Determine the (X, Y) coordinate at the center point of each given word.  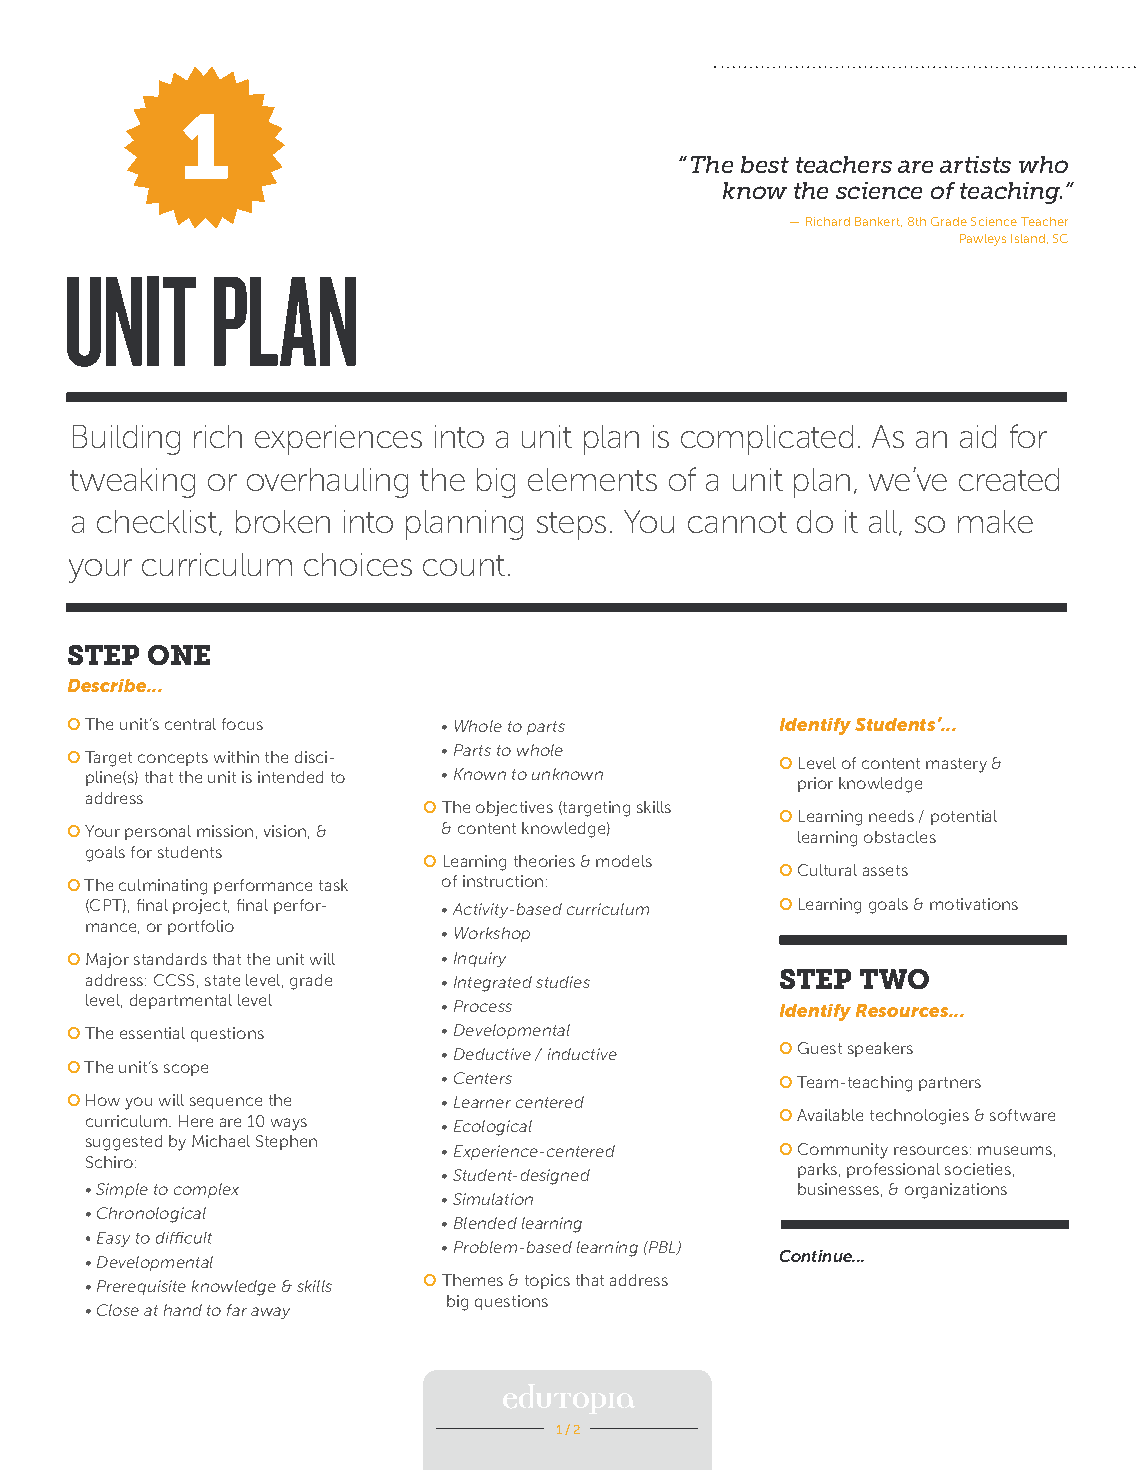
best (765, 164)
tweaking (132, 483)
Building (126, 440)
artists (975, 164)
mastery (956, 765)
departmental (181, 1001)
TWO (894, 979)
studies (563, 982)
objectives (514, 808)
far (237, 1310)
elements (592, 479)
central (190, 724)
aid (978, 436)
